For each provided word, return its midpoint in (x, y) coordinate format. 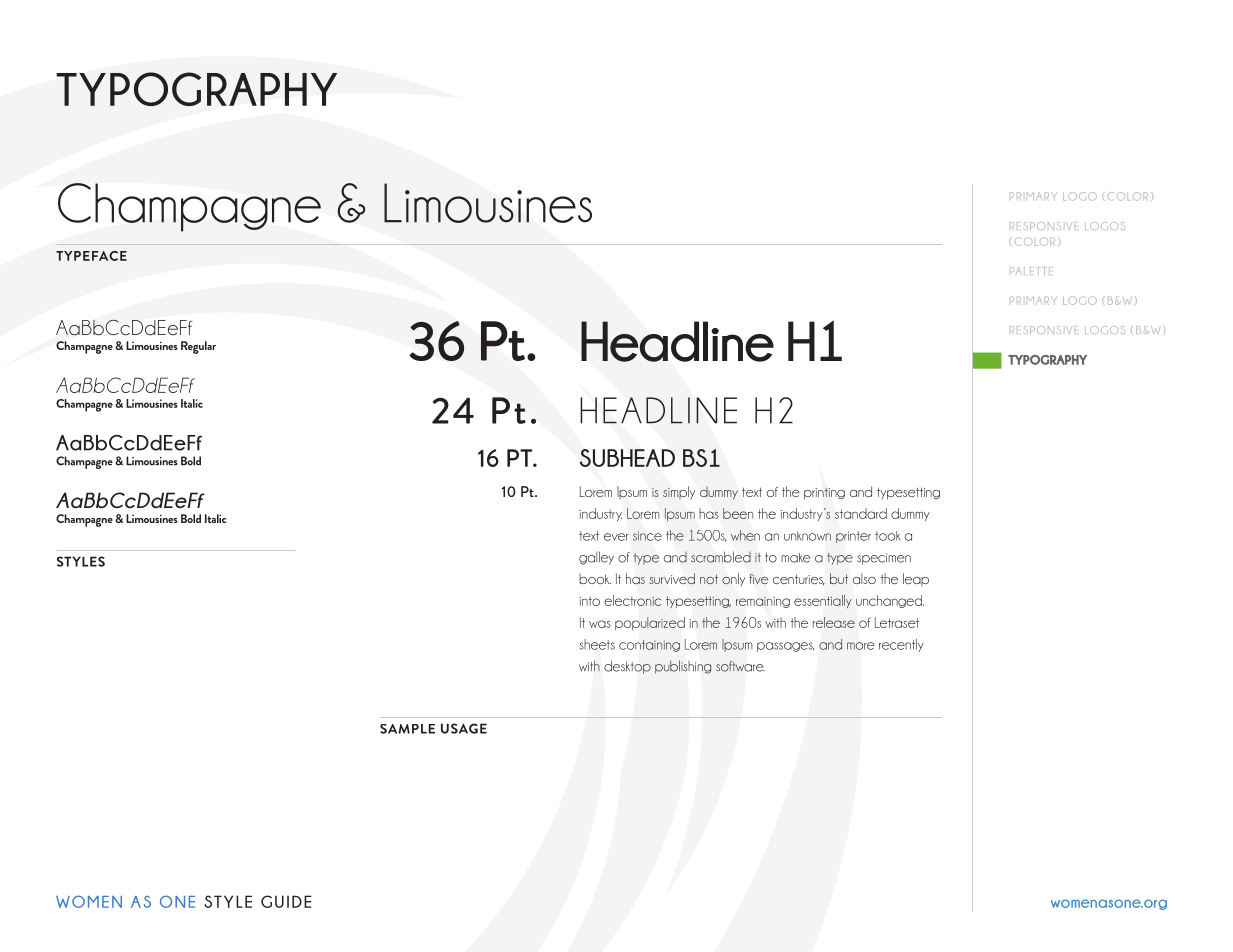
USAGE (464, 728)
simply (679, 493)
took (888, 536)
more (860, 646)
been (738, 513)
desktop (627, 667)
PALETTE (1030, 271)
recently (901, 645)
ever (616, 537)
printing (824, 493)
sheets (597, 644)
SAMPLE (407, 729)
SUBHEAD (627, 458)
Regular (198, 347)
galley (596, 558)
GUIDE (286, 901)
